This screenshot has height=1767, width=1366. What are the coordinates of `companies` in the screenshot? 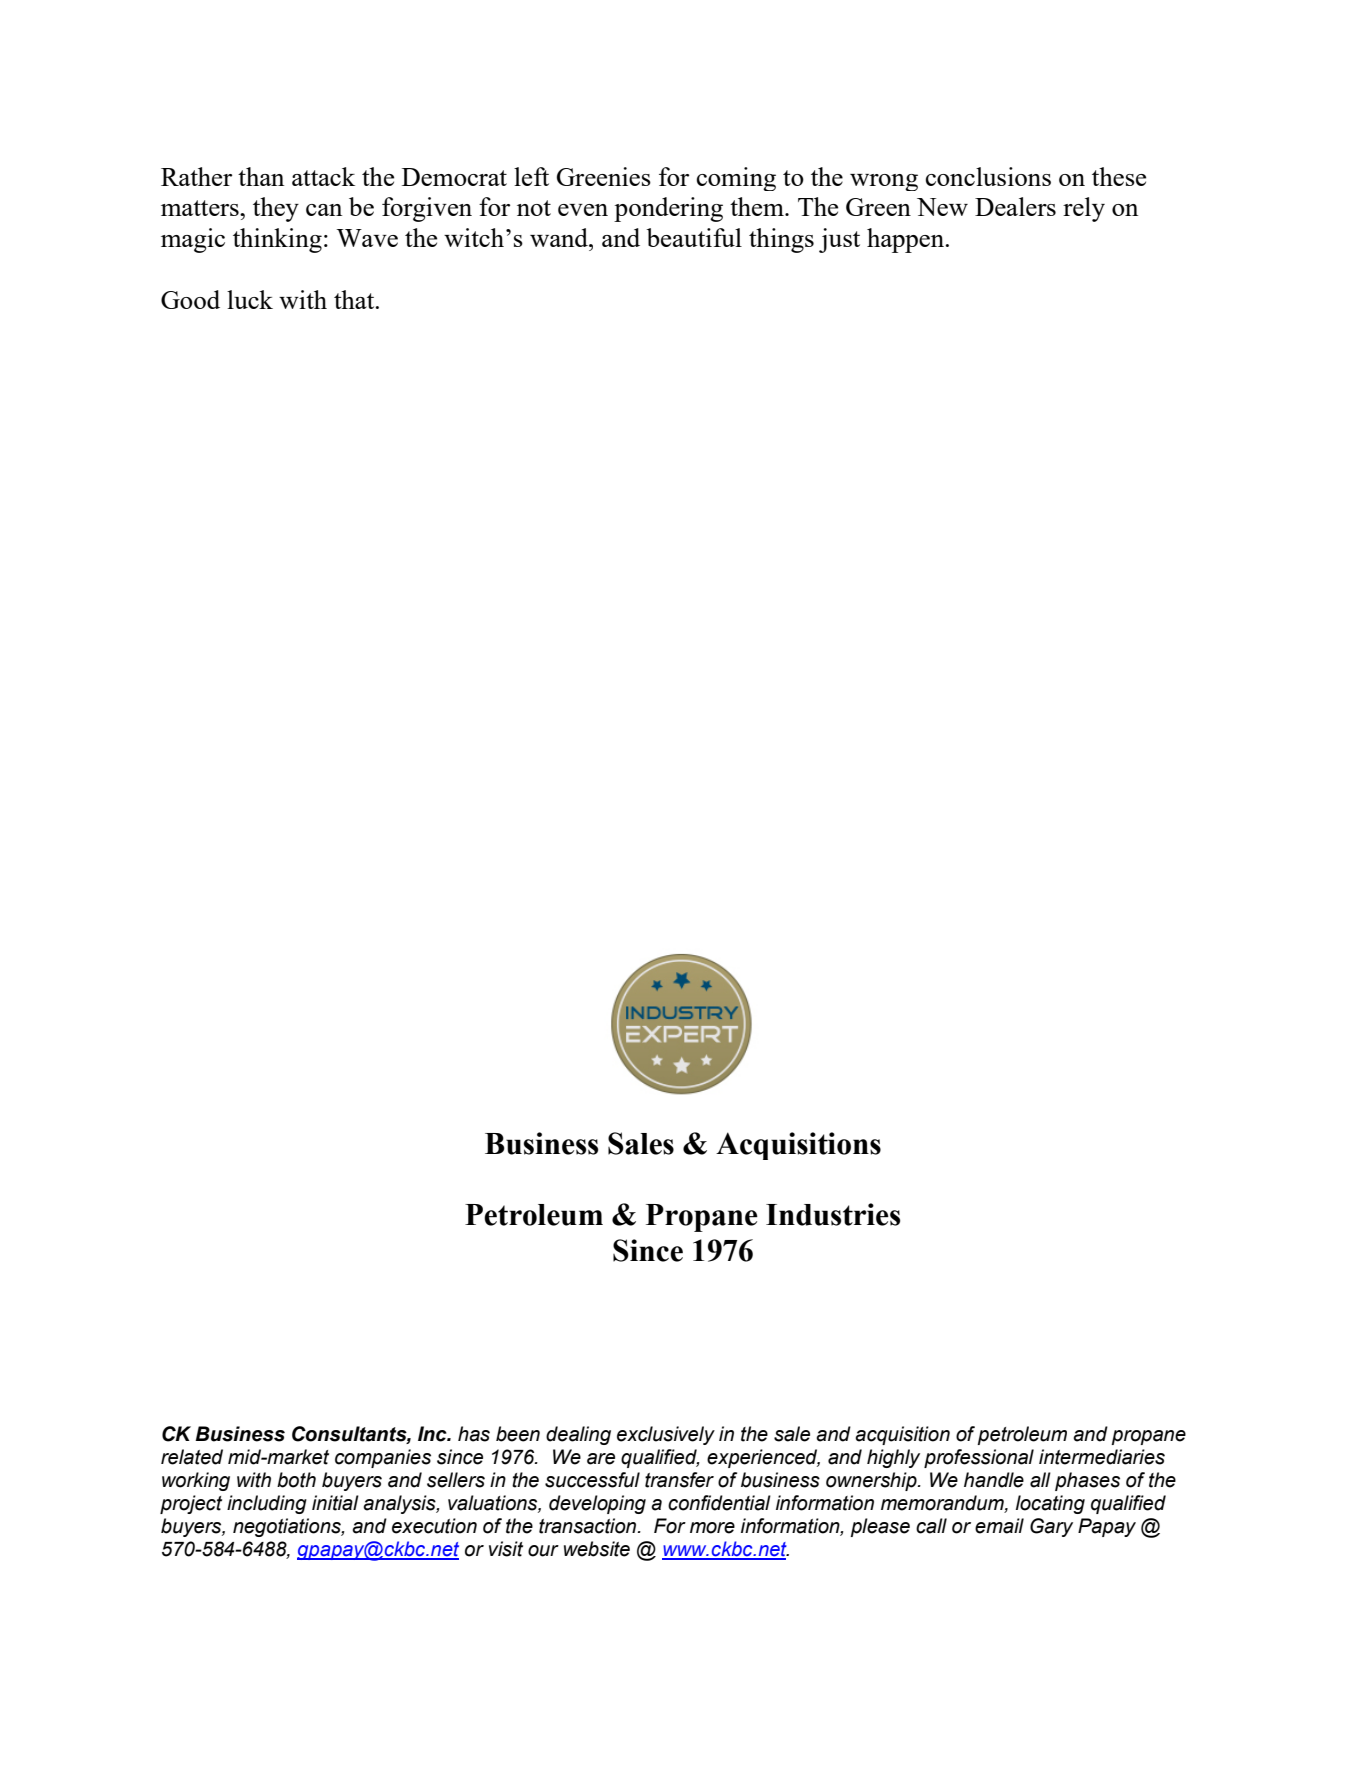 It's located at (383, 1458).
